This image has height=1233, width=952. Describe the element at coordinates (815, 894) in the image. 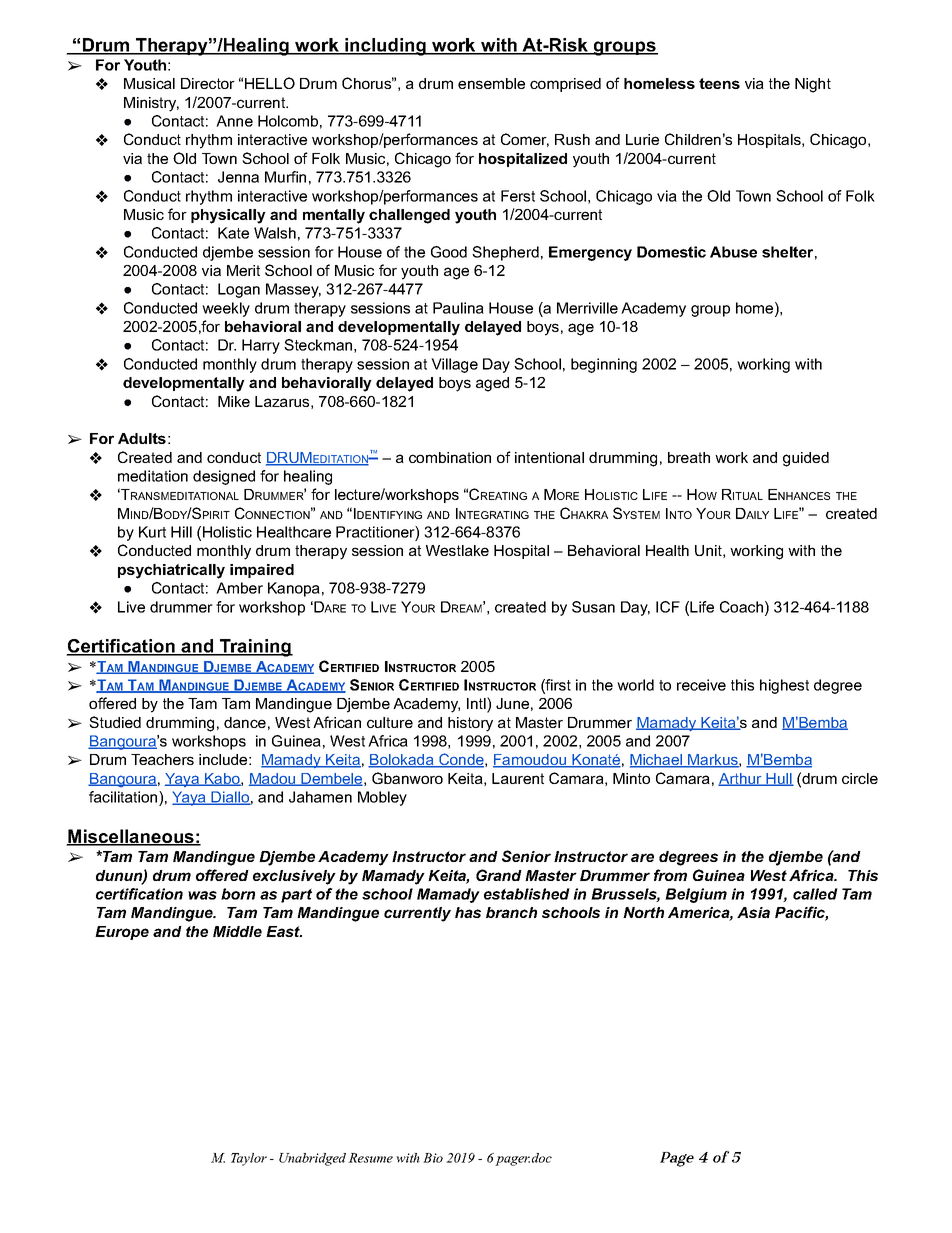

I see `called` at that location.
